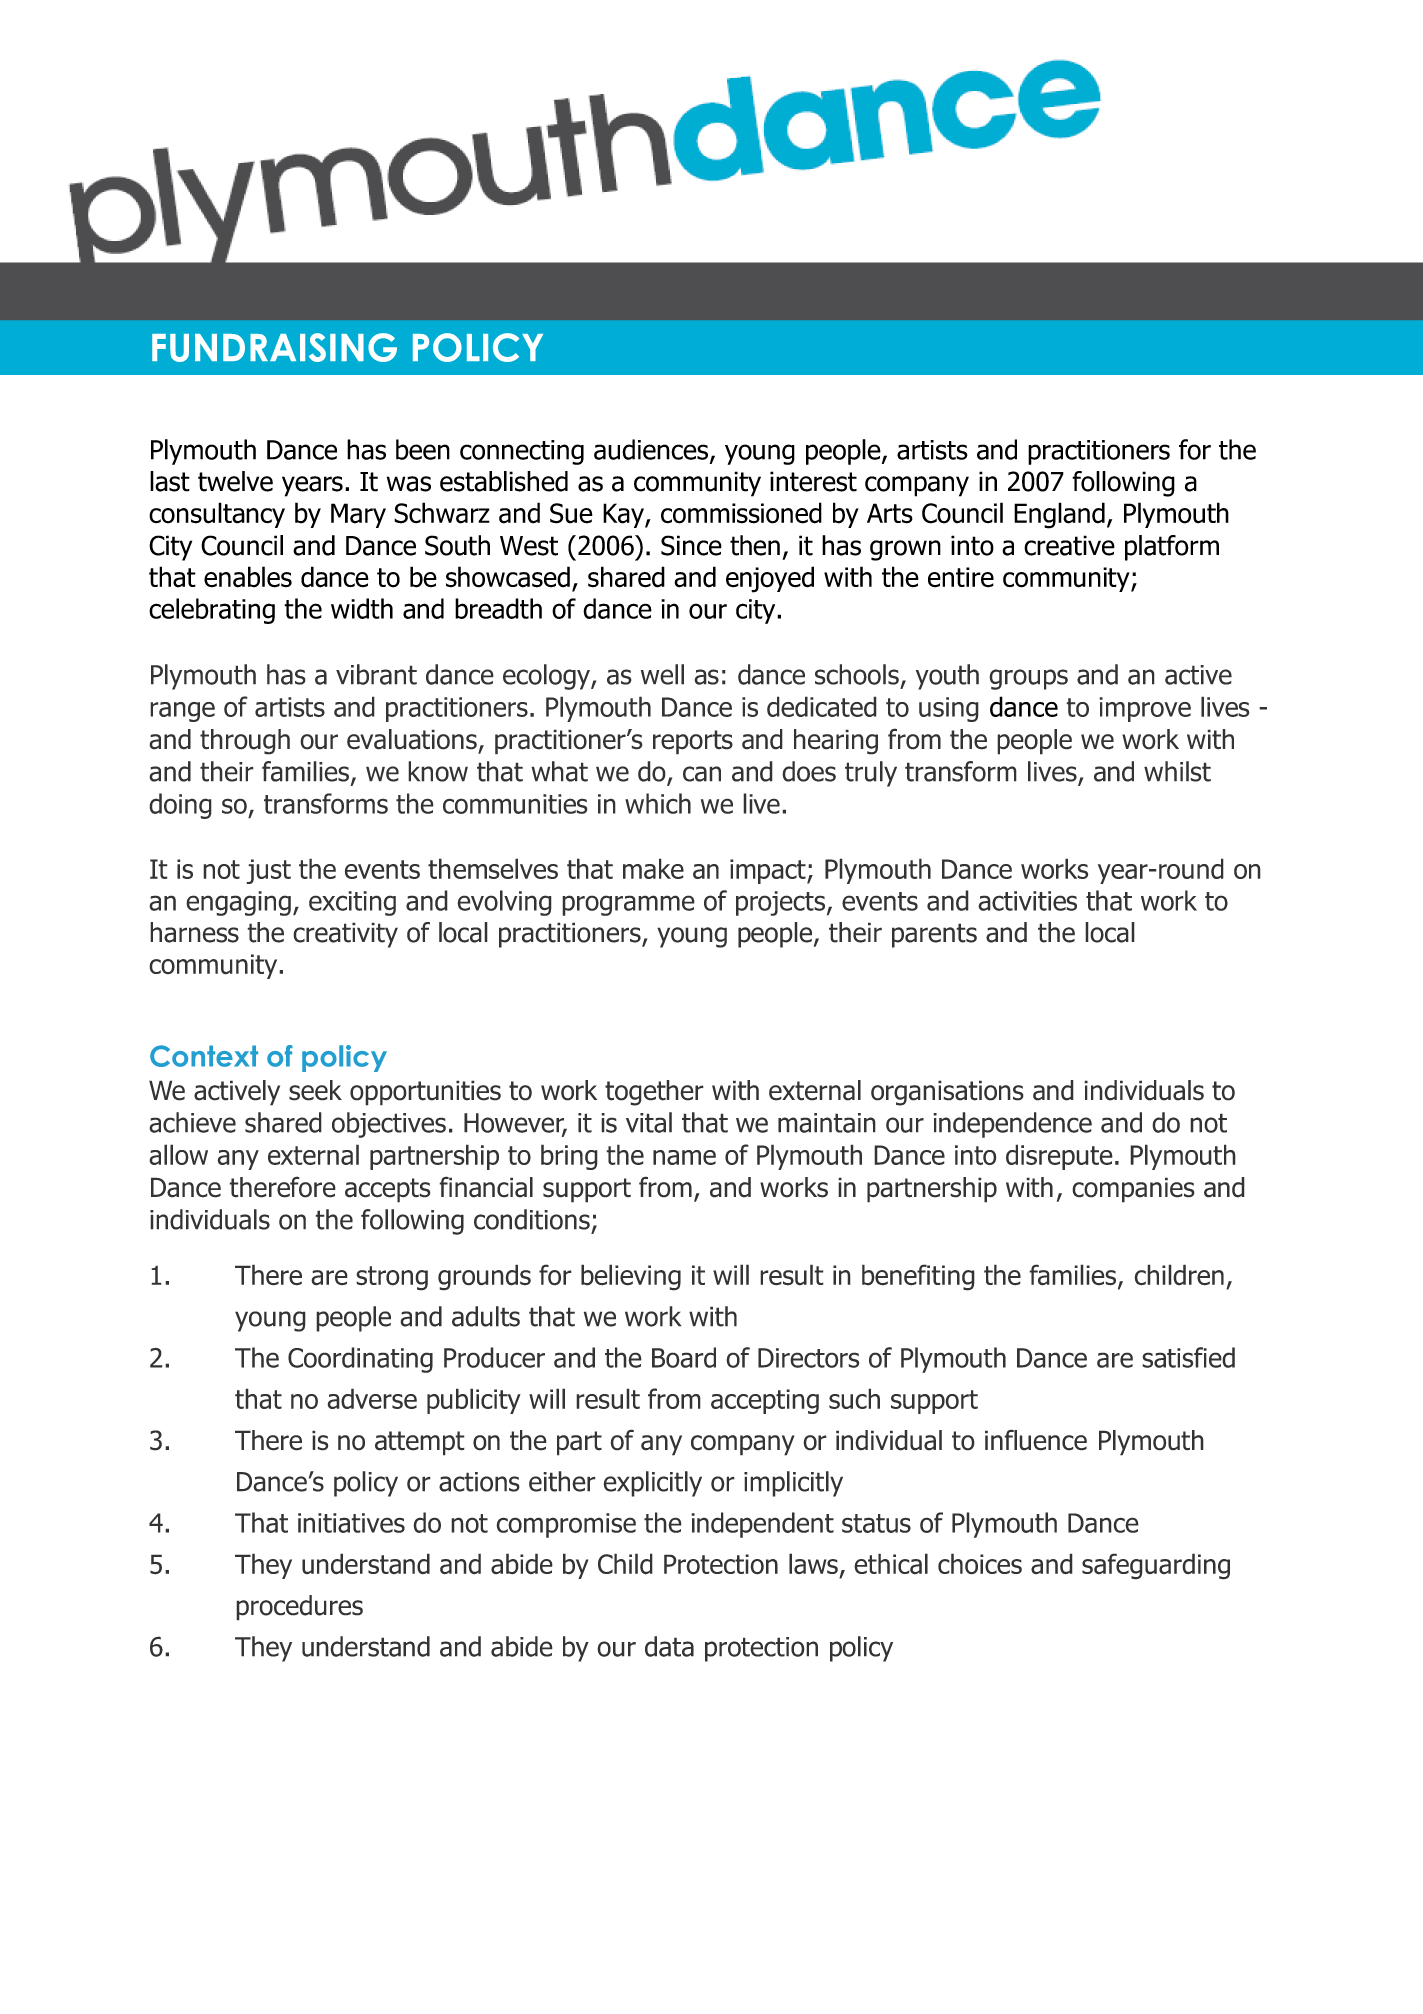 This screenshot has height=2014, width=1423. Describe the element at coordinates (274, 347) in the screenshot. I see `FUNDRAISING` at that location.
